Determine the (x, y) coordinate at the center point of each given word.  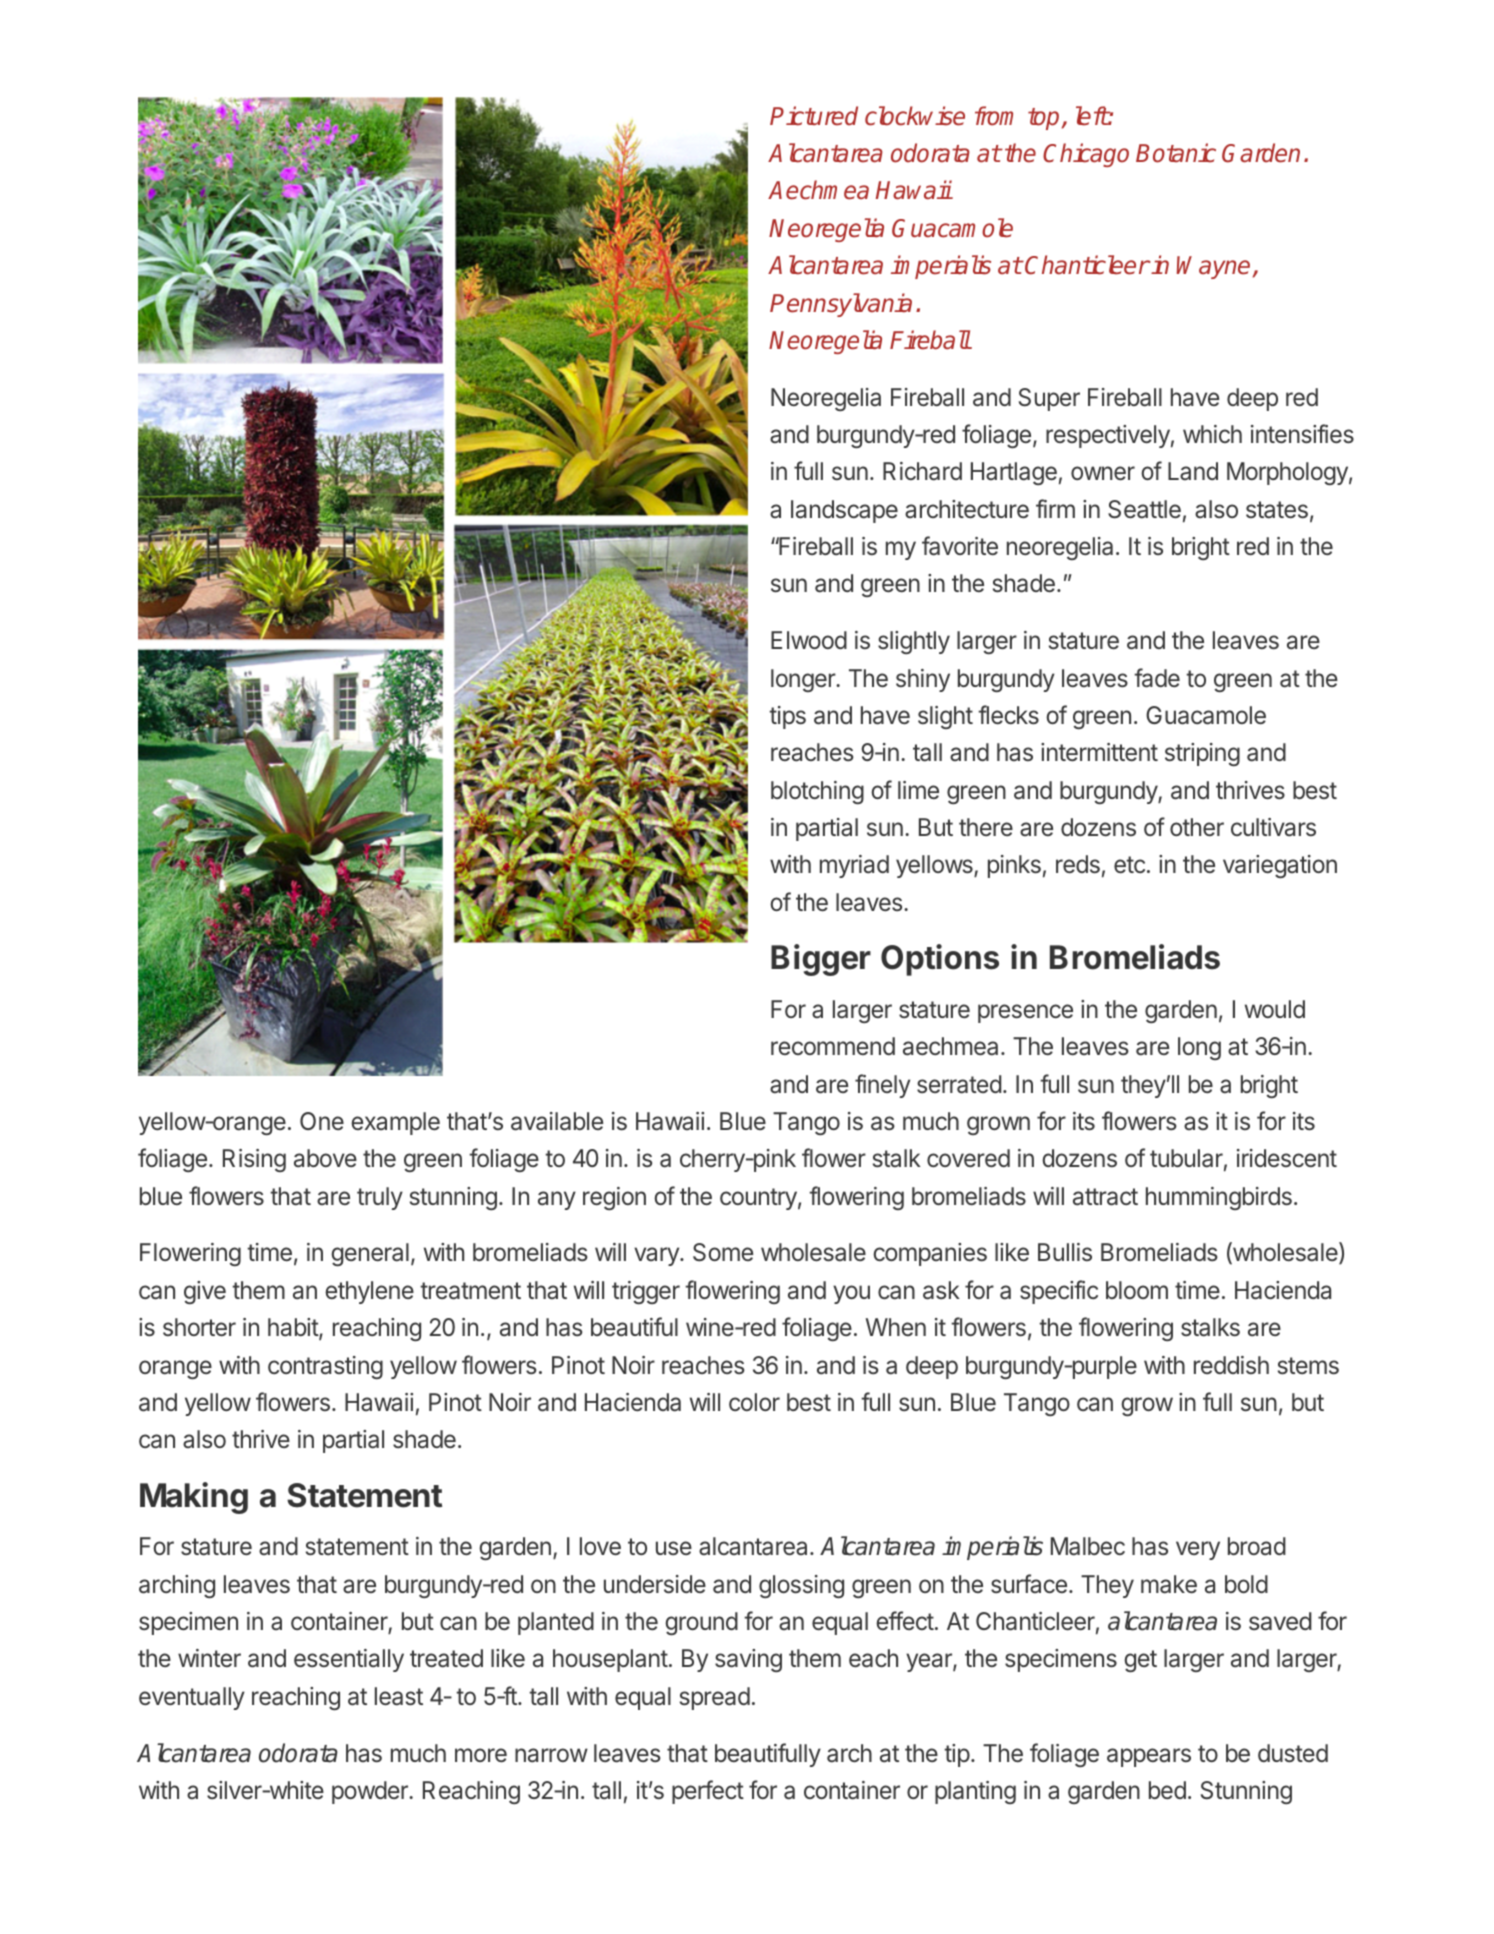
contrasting (325, 1367)
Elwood (809, 640)
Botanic (1176, 153)
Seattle (1144, 509)
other (1197, 827)
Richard (922, 471)
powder (371, 1792)
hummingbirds (1219, 1198)
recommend (833, 1046)
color (754, 1402)
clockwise (915, 116)
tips (787, 717)
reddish (1231, 1365)
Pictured (814, 116)
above (325, 1158)
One (322, 1121)
